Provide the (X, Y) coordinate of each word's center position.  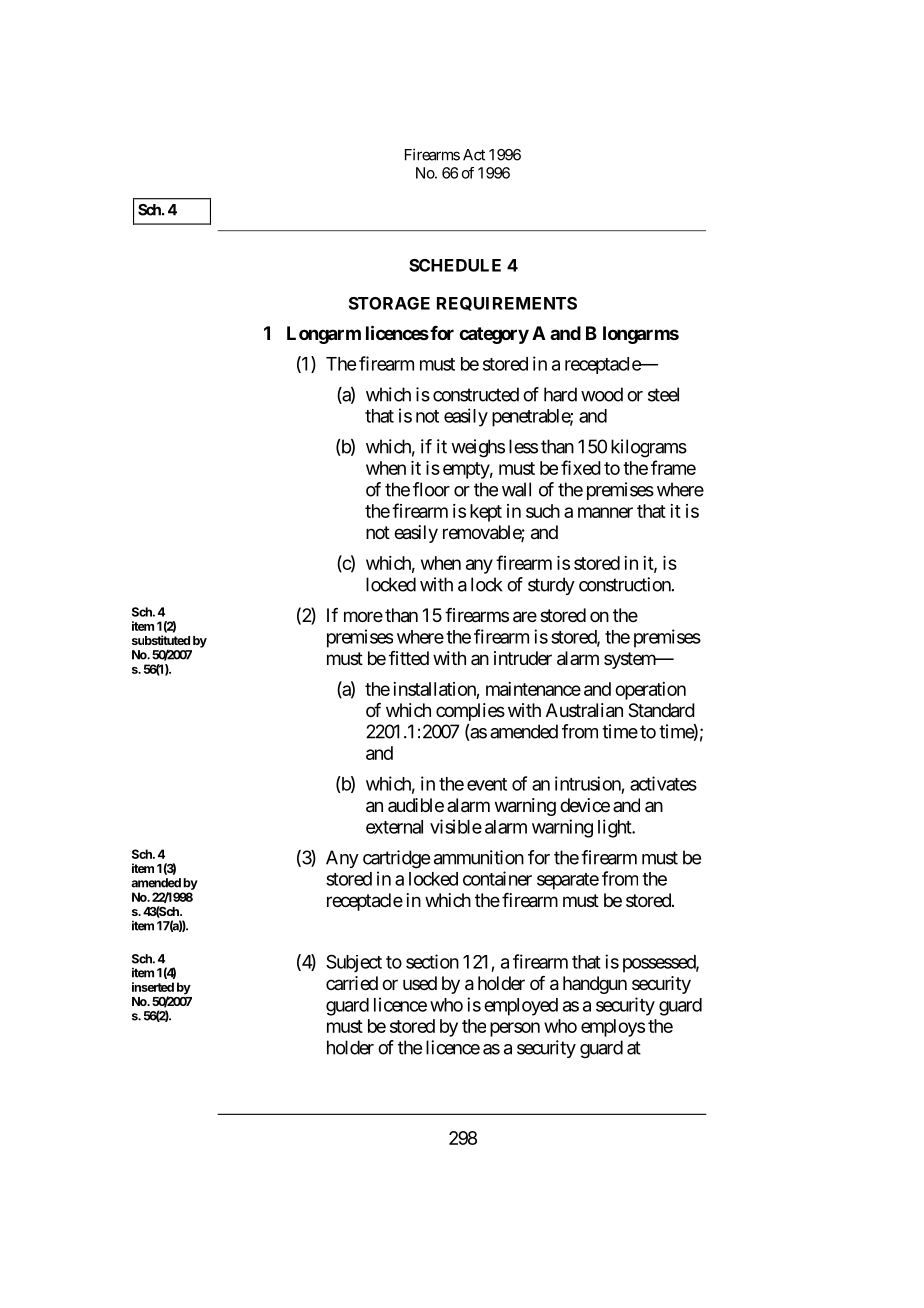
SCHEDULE (455, 265)
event (487, 784)
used (420, 983)
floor (431, 489)
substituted (161, 640)
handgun (595, 985)
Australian (584, 710)
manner (605, 512)
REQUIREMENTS (507, 304)
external (394, 827)
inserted (153, 987)
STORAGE (389, 303)
